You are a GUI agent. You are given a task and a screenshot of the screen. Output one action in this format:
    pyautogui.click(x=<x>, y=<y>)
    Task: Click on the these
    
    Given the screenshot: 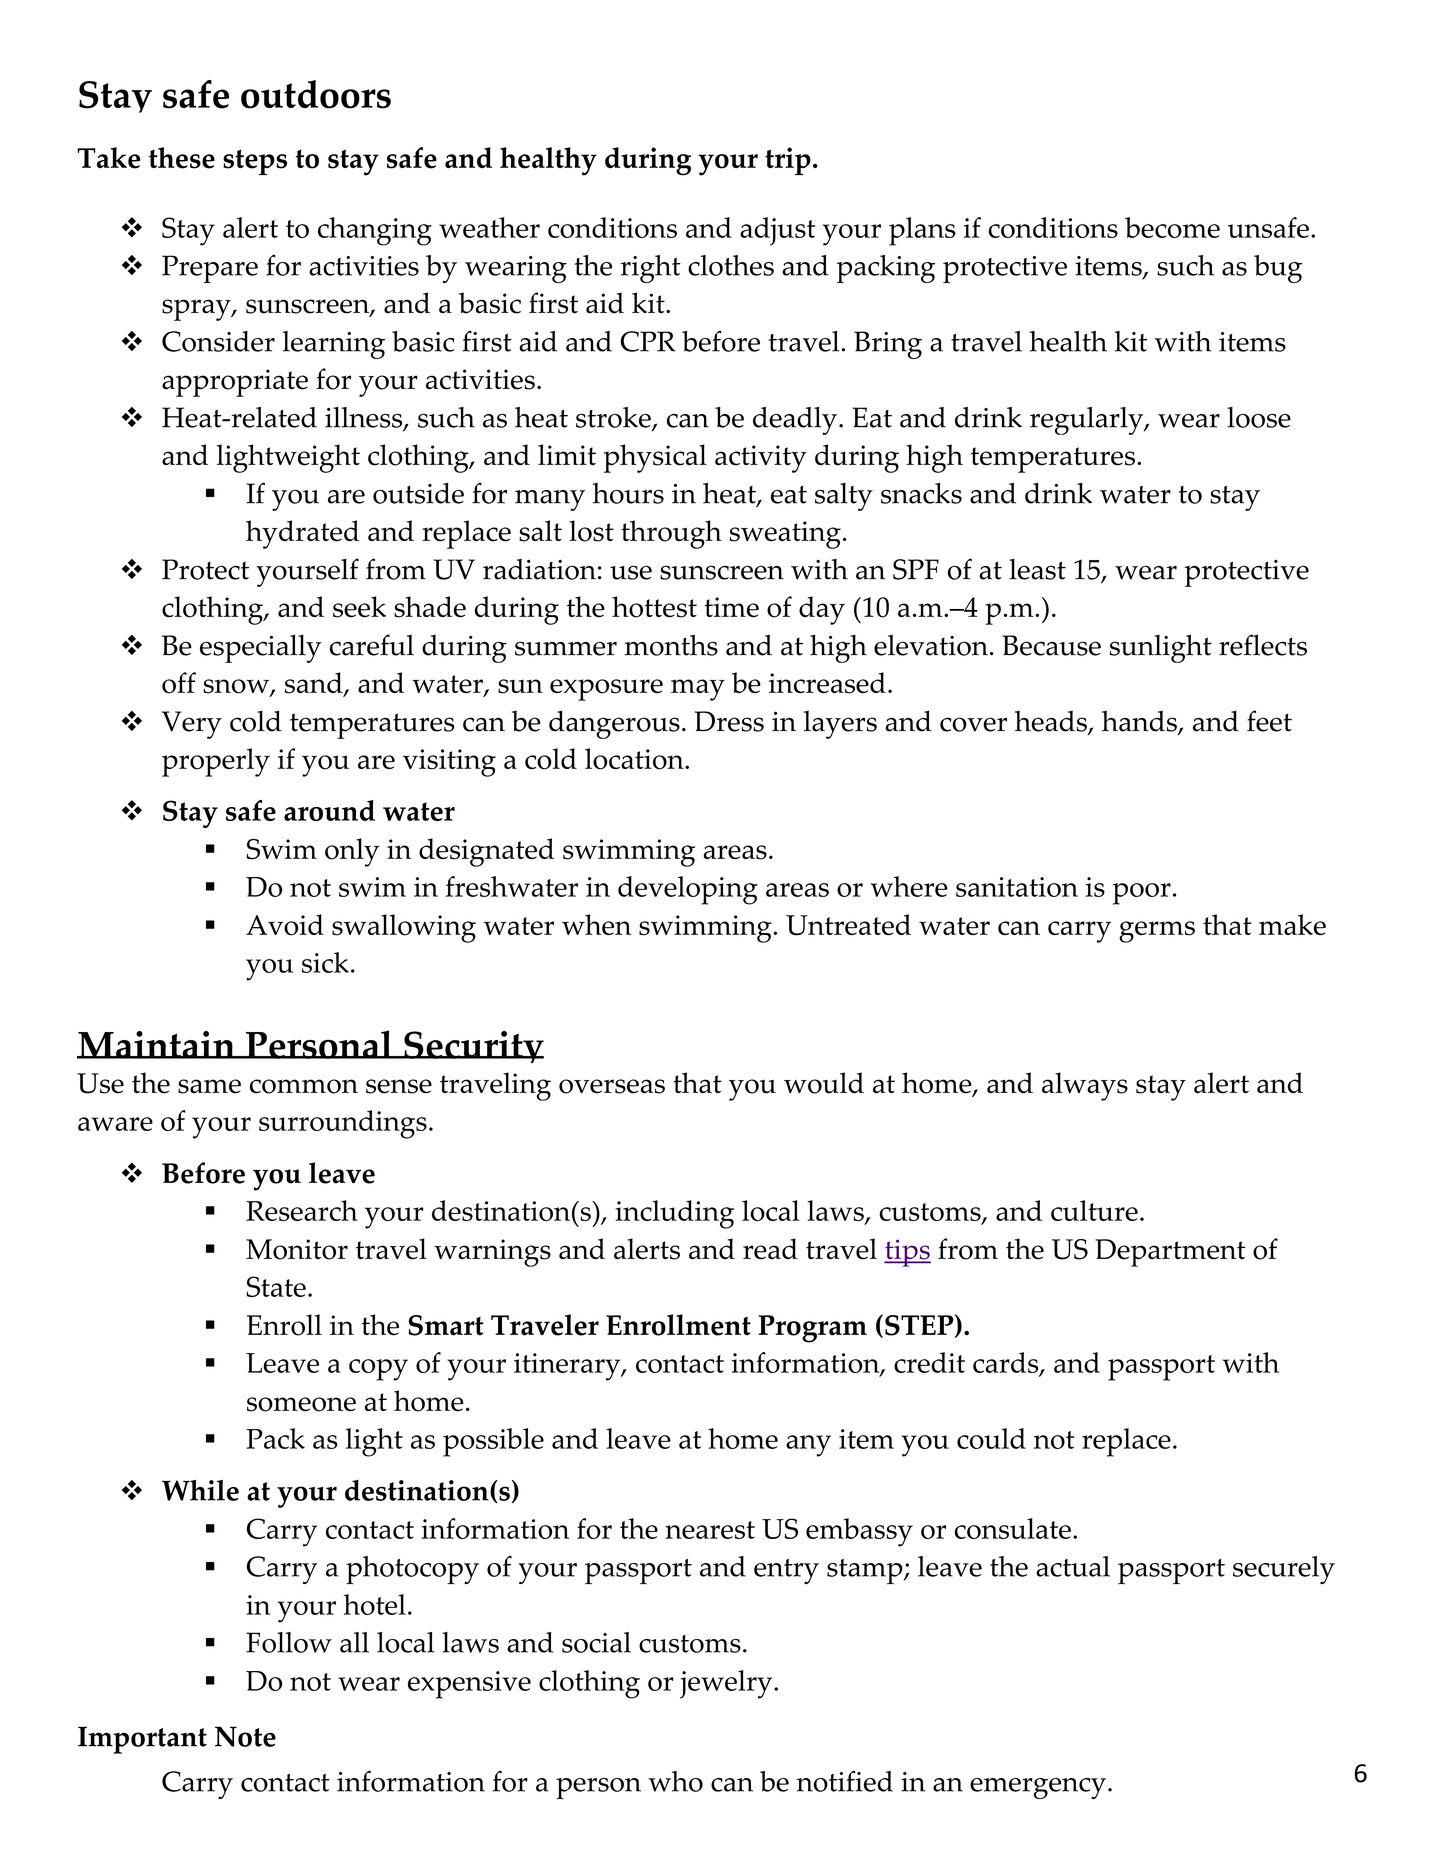 What is the action you would take?
    pyautogui.click(x=182, y=158)
